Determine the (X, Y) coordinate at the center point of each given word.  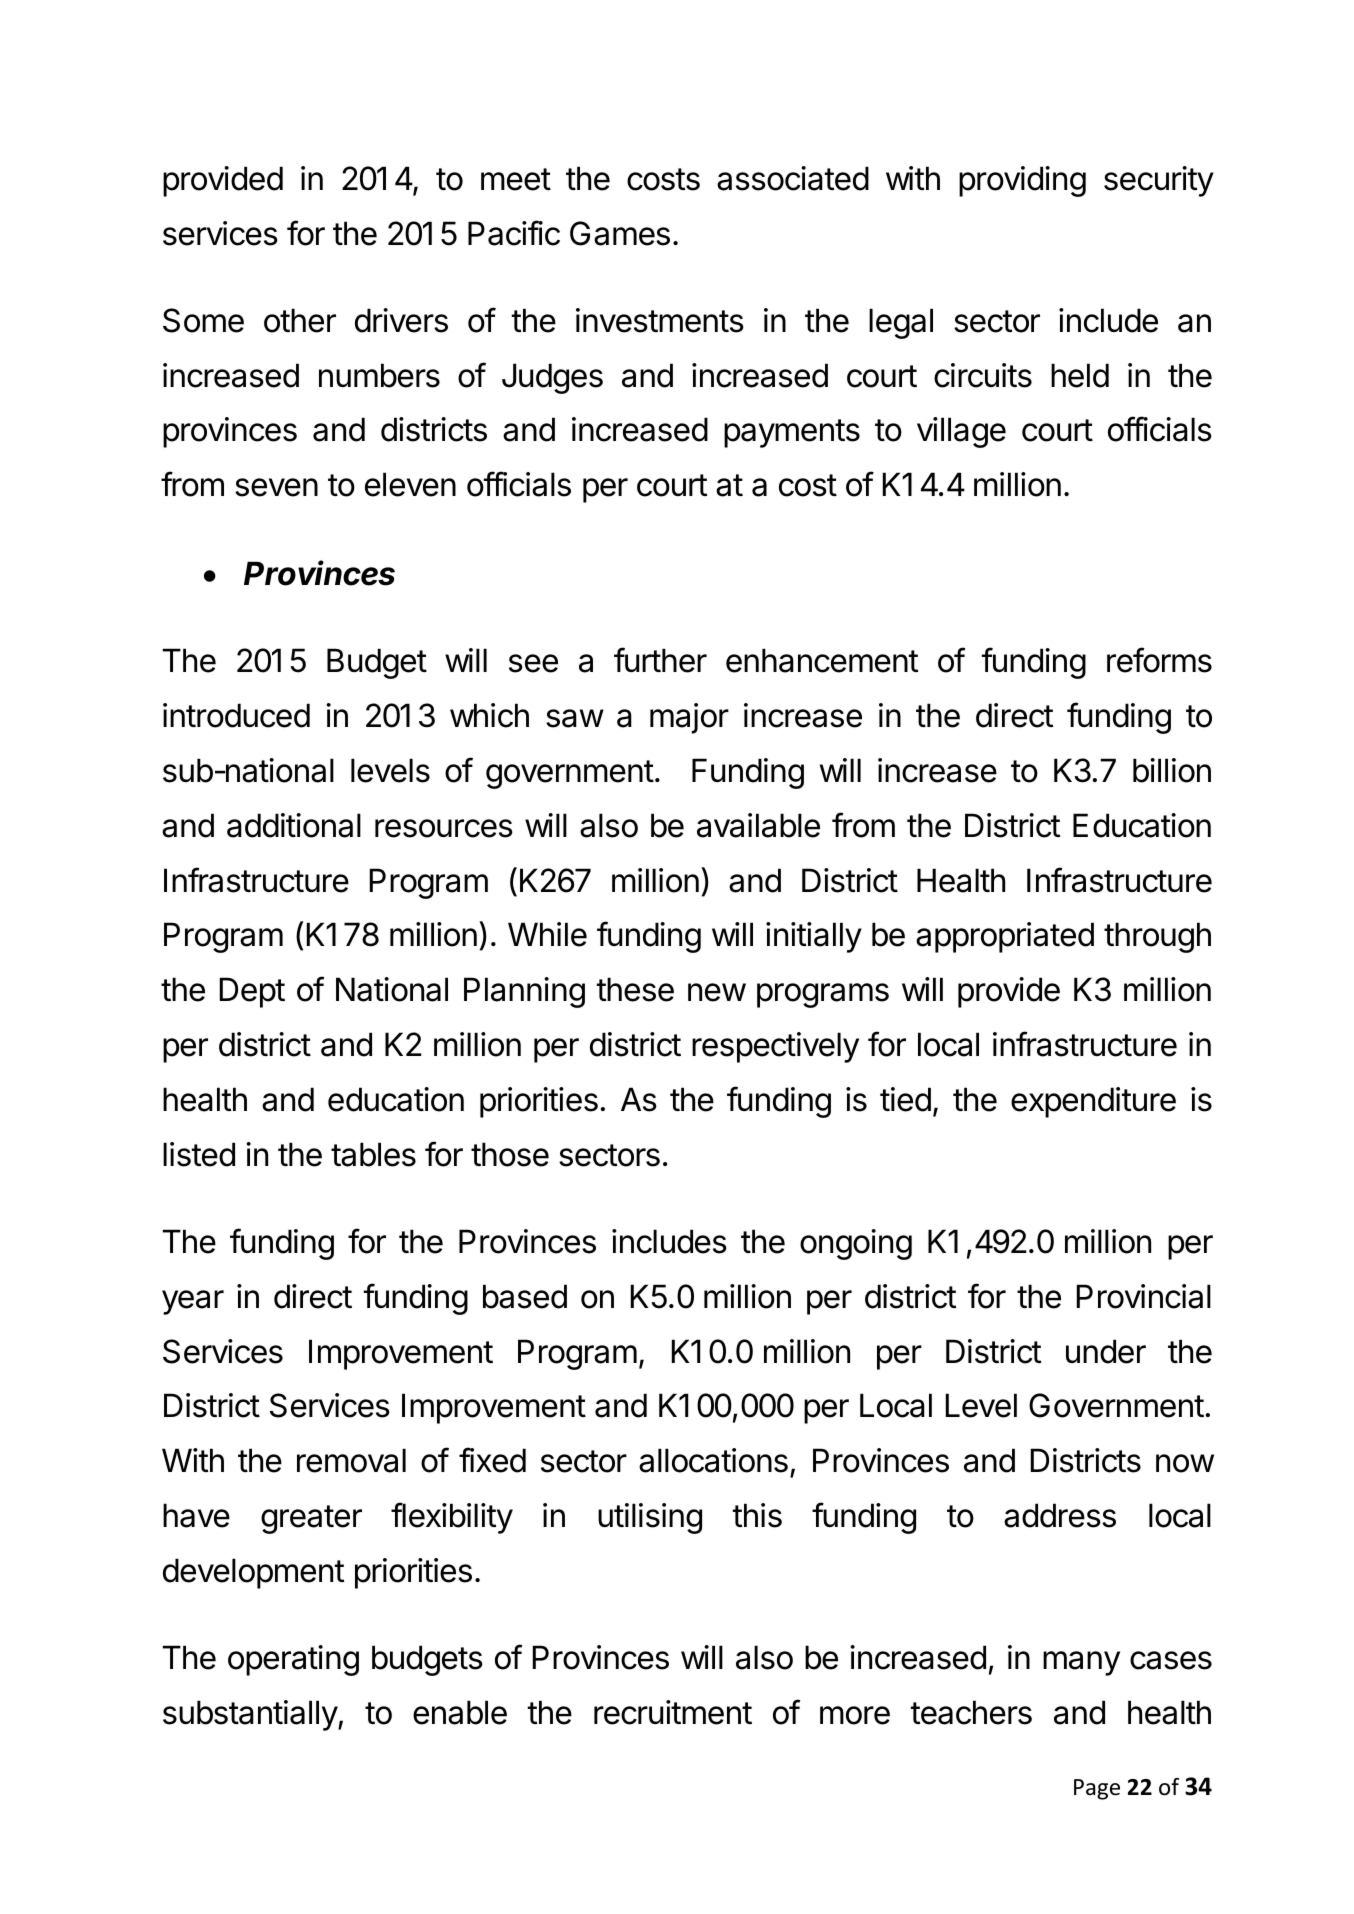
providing (1022, 181)
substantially (251, 1715)
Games (620, 233)
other (300, 320)
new (717, 992)
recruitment (673, 1712)
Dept (252, 992)
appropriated (1005, 937)
